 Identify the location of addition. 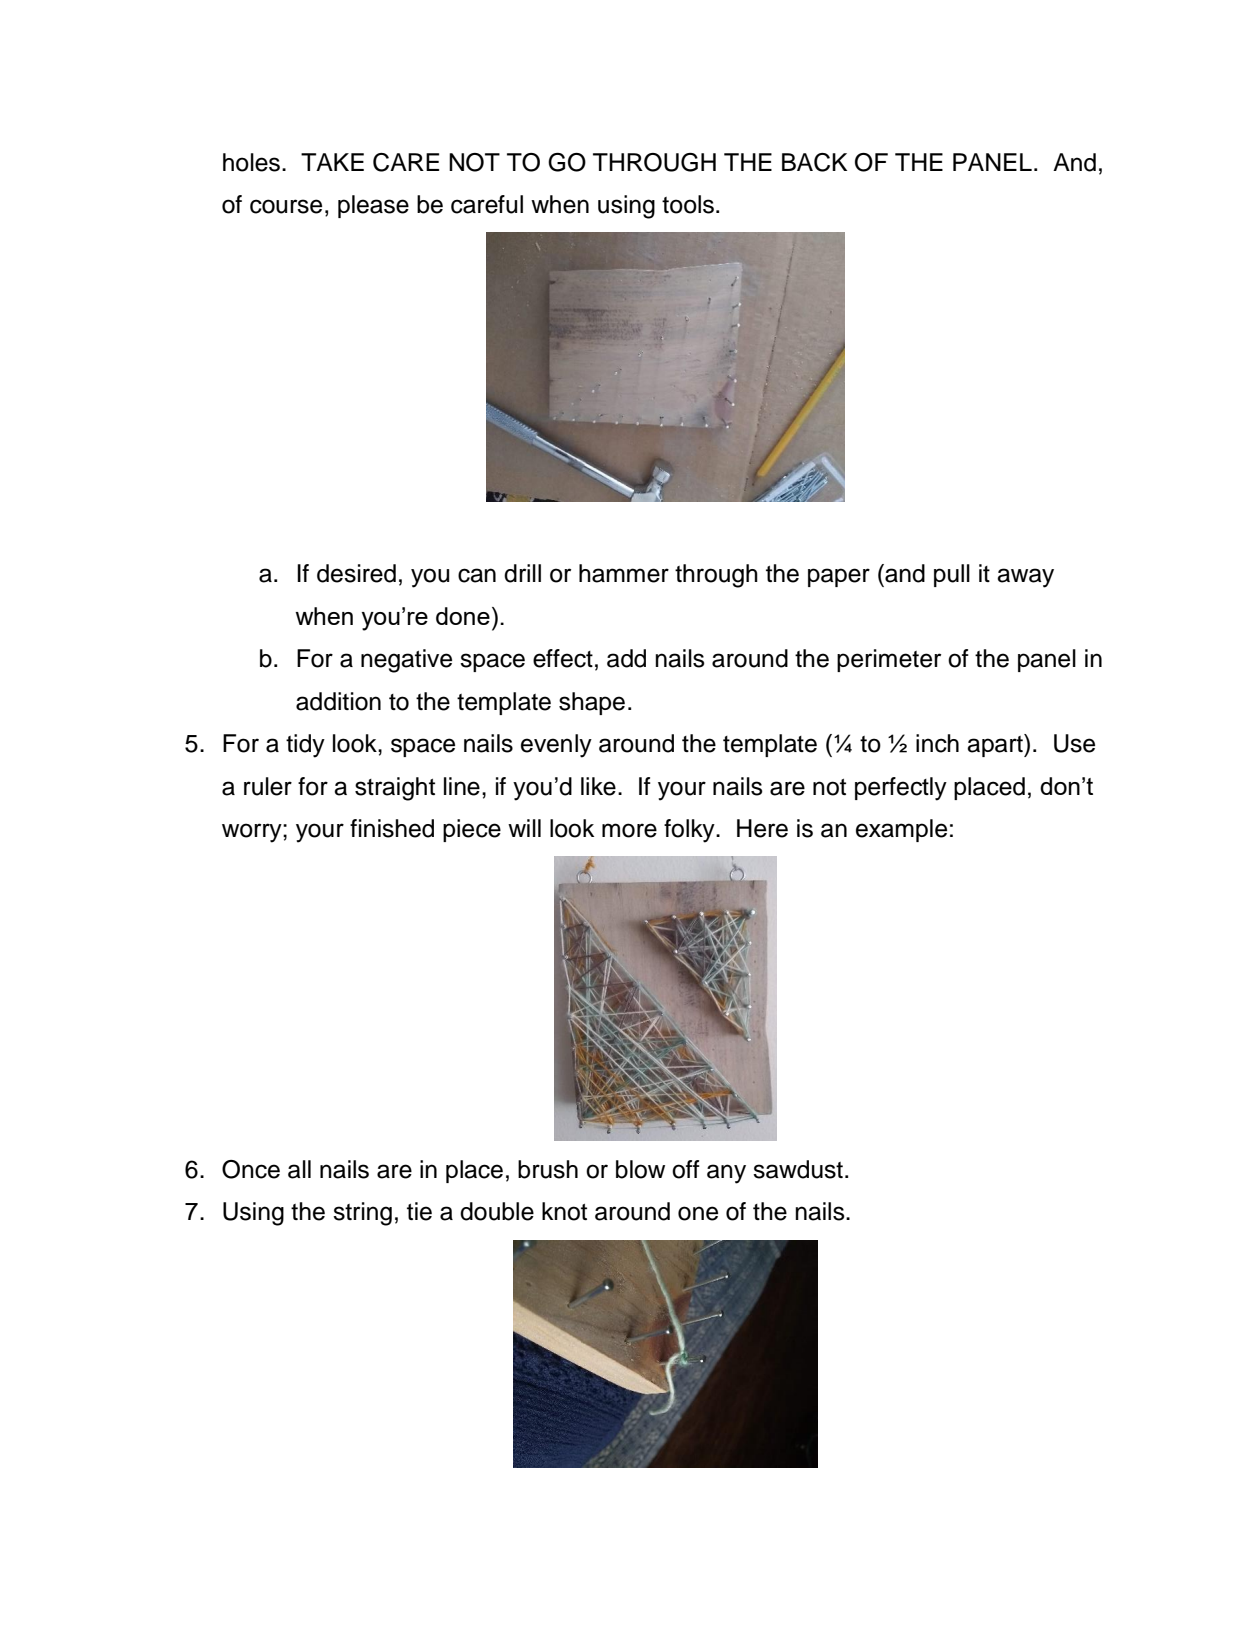
(338, 701).
